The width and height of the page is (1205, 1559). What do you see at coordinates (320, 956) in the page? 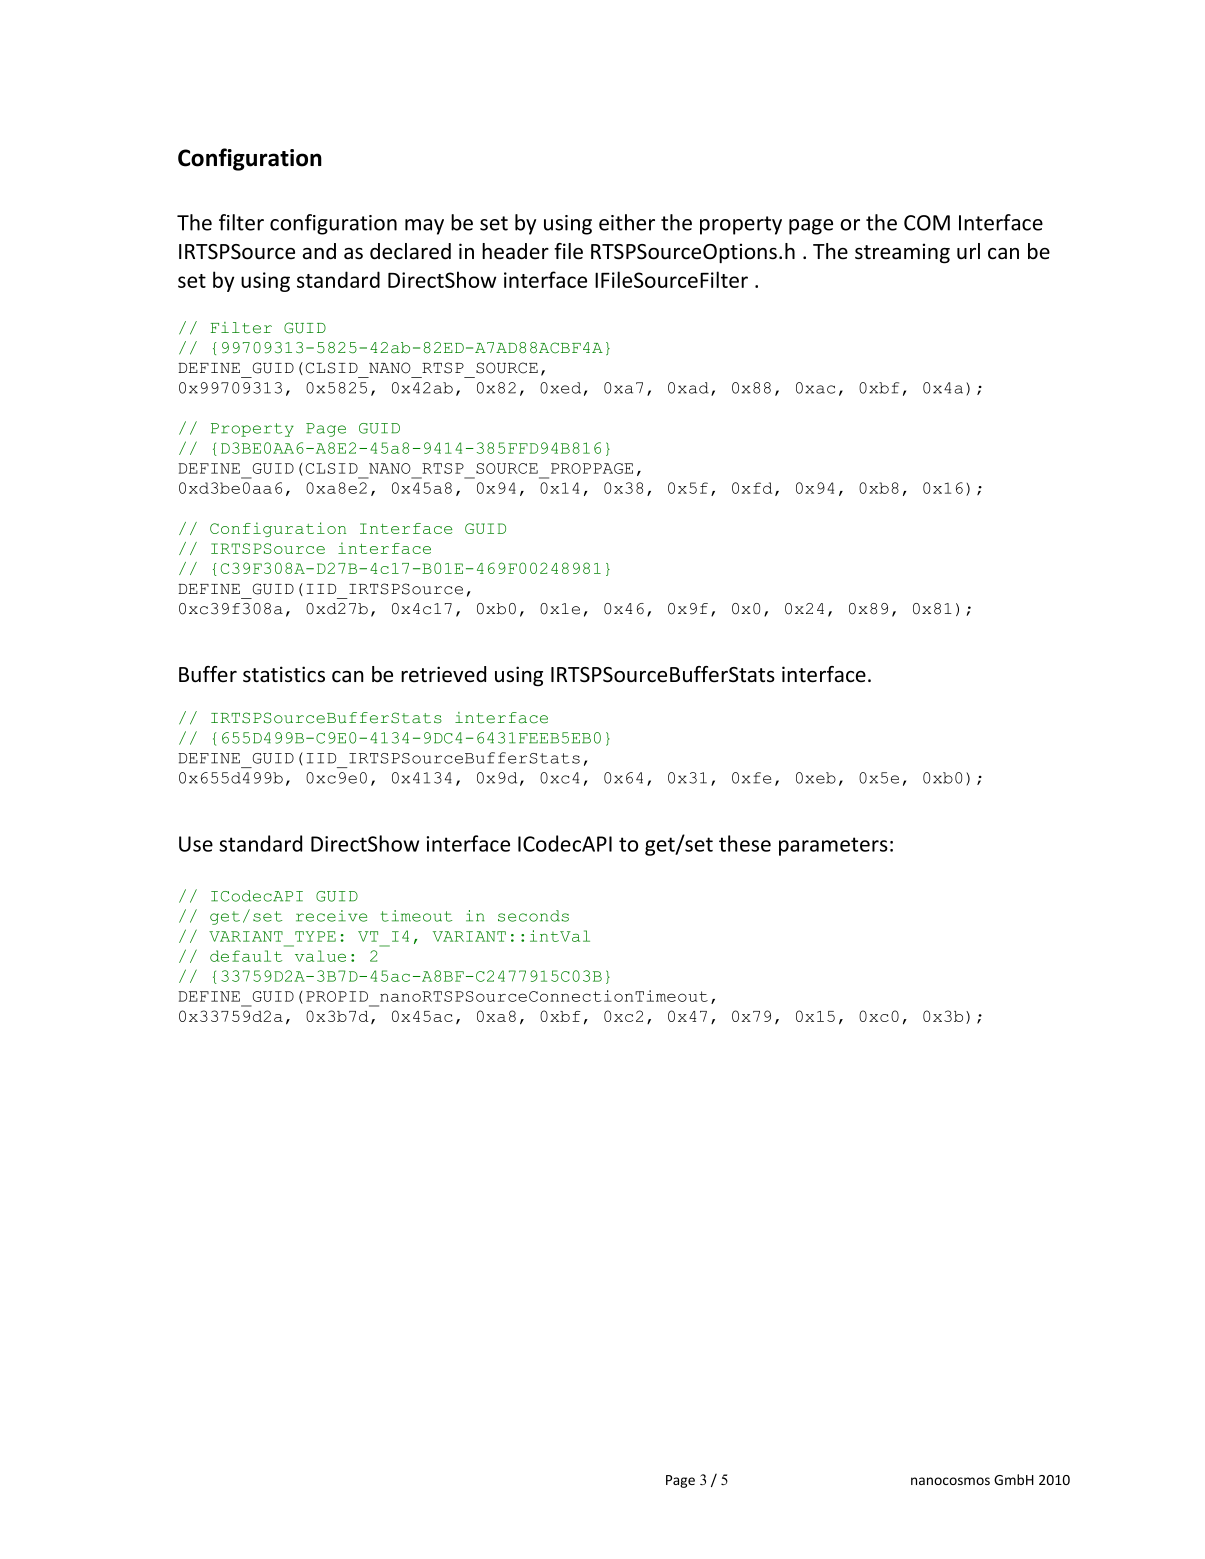
I see `value` at bounding box center [320, 956].
